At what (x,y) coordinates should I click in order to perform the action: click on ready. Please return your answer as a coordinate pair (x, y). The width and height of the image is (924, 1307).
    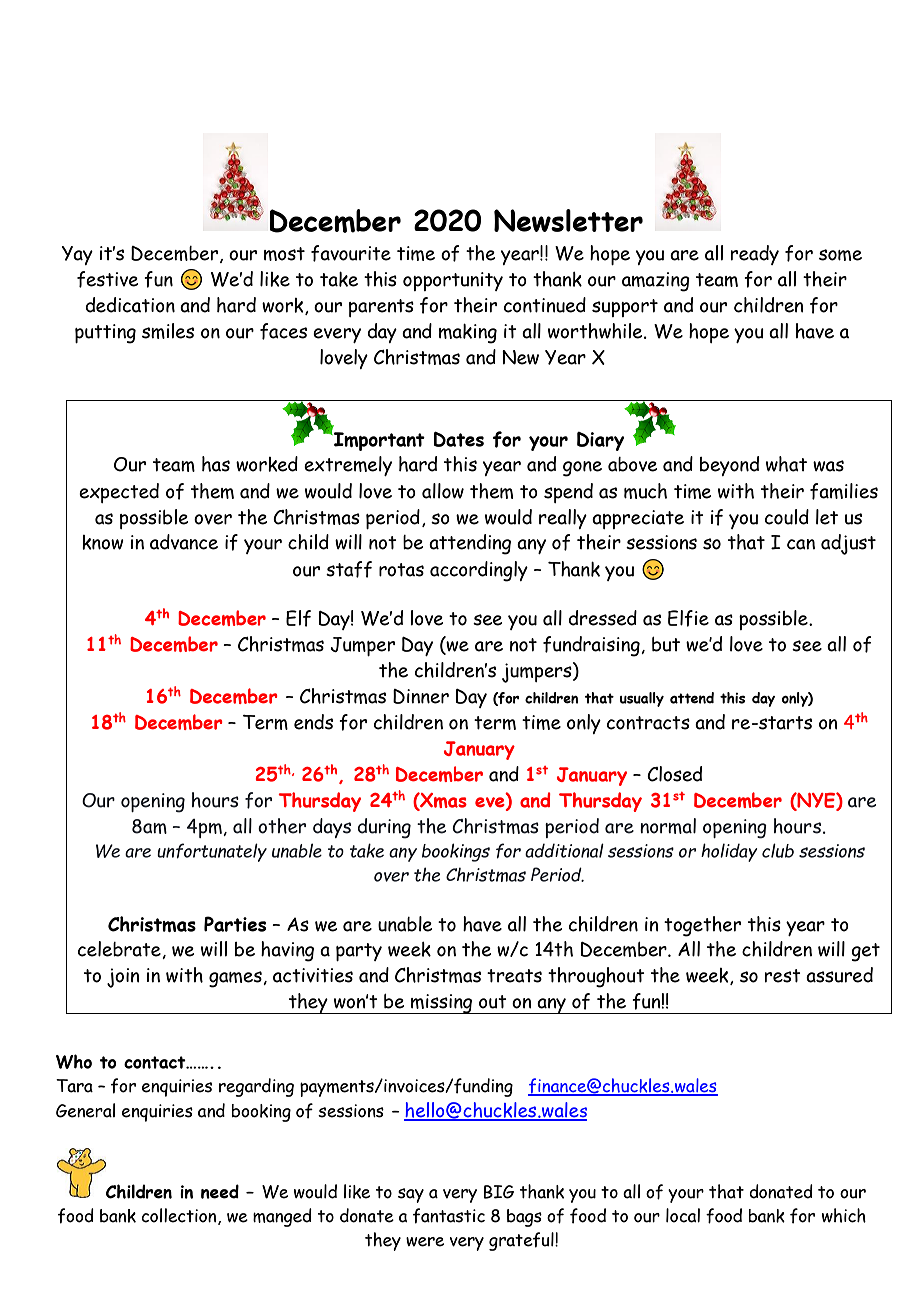
    Looking at the image, I should click on (754, 255).
